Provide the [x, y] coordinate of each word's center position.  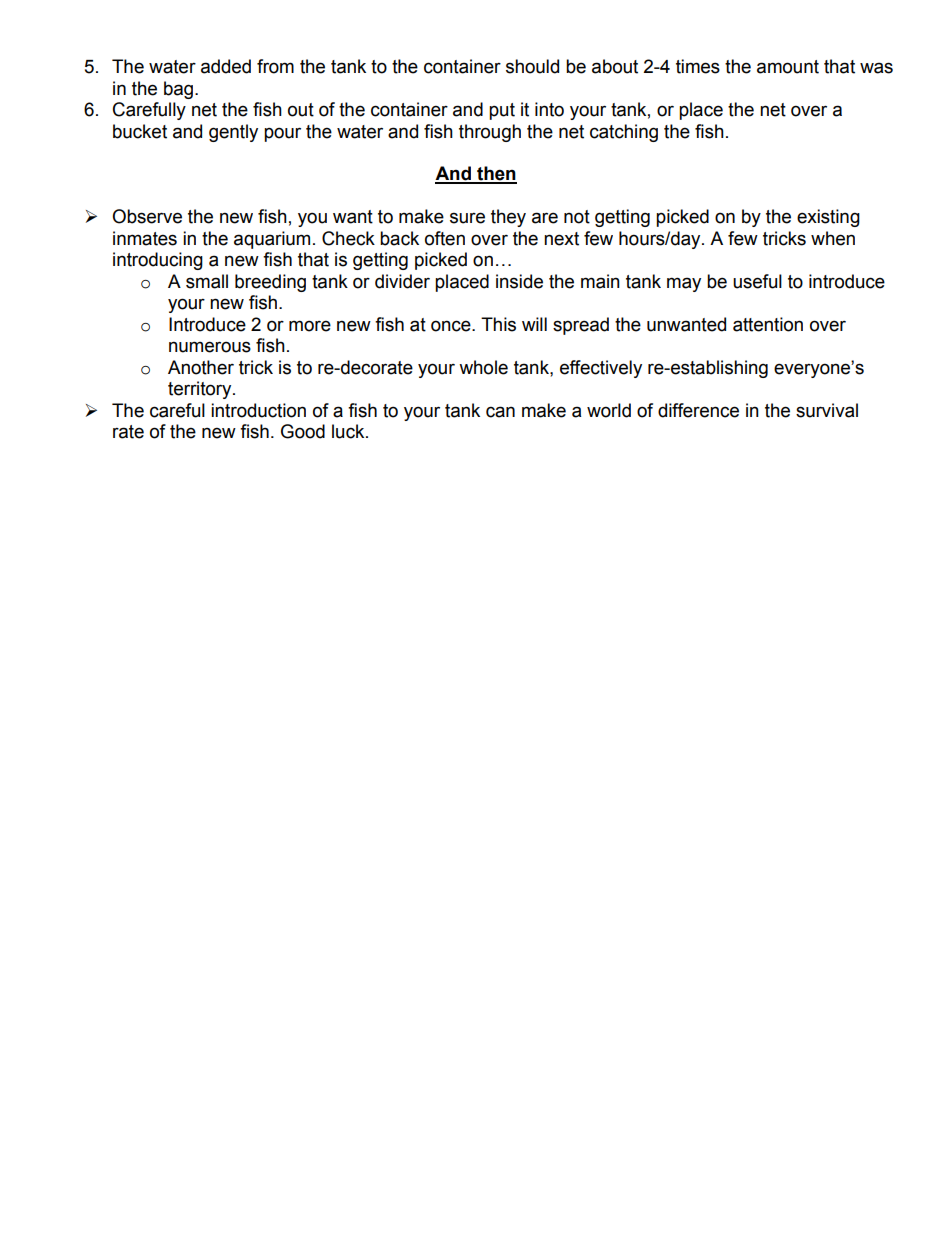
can [500, 412]
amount [788, 67]
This [498, 324]
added [226, 66]
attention [768, 324]
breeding [270, 283]
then [496, 174]
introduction [258, 410]
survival [827, 410]
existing [828, 218]
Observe [147, 216]
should [532, 66]
